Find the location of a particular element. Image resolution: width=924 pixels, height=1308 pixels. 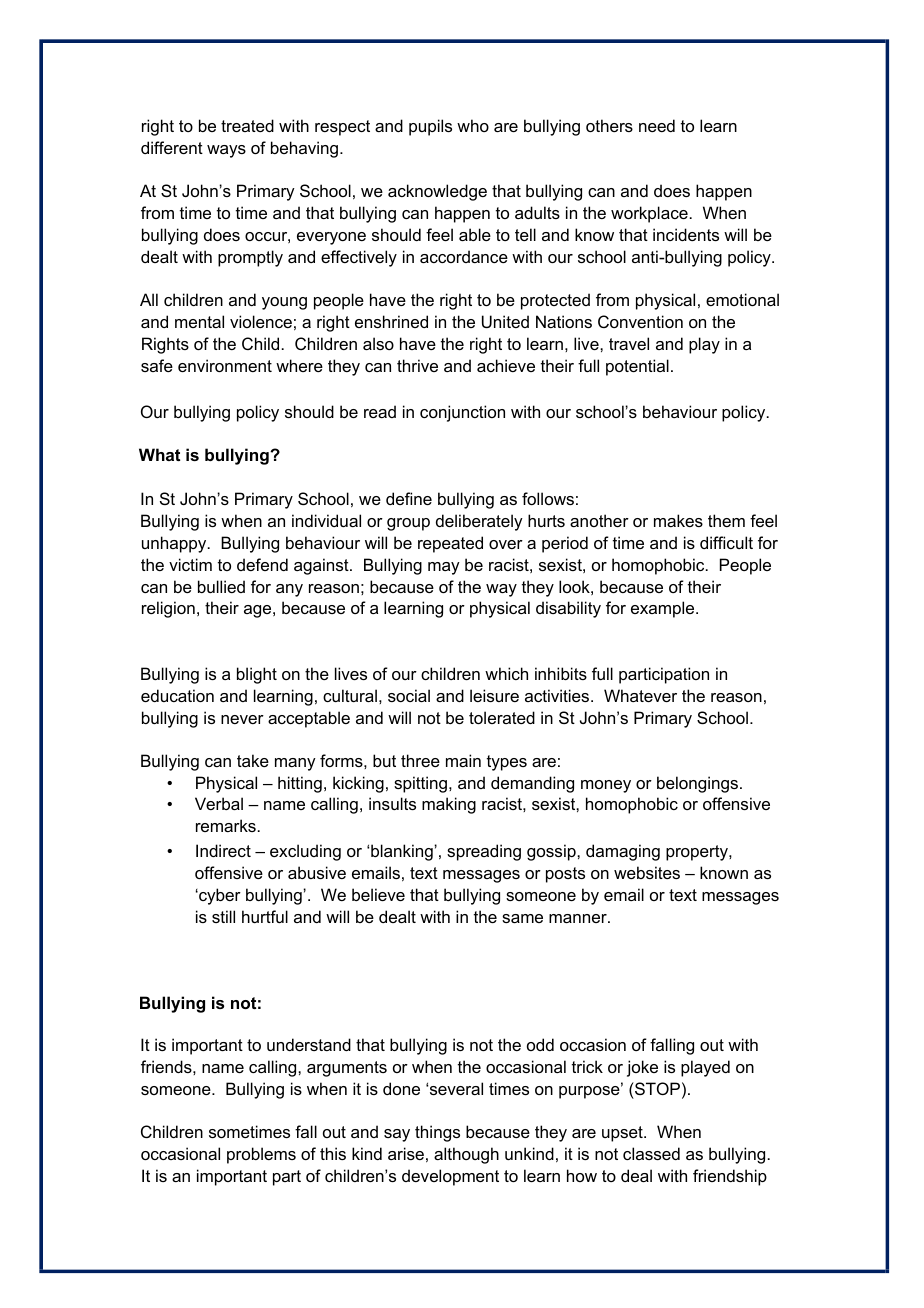

classed is located at coordinates (651, 1153).
